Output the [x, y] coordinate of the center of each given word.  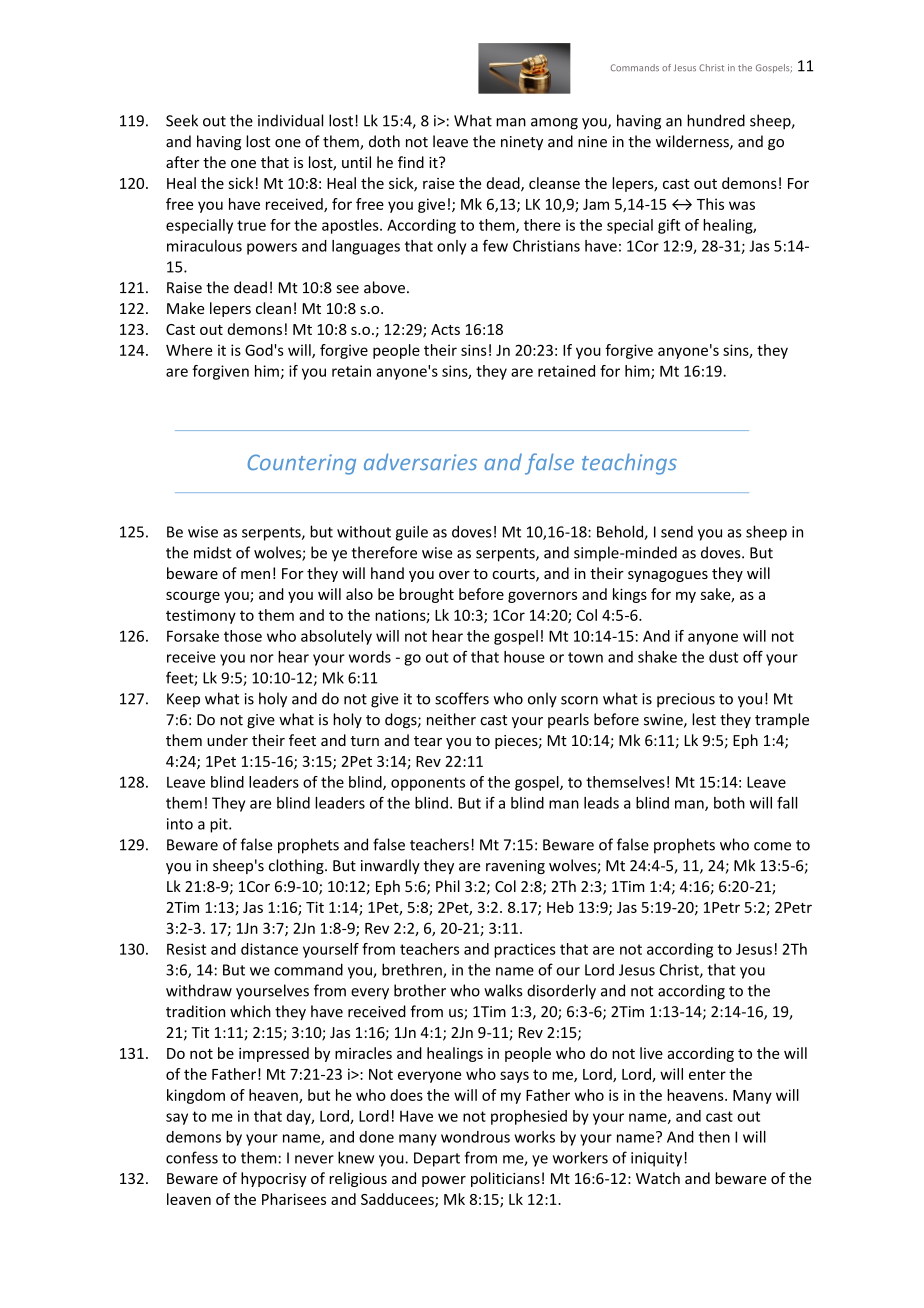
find [411, 162]
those [243, 636]
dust [723, 657]
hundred [716, 120]
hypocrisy [274, 1179]
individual [290, 120]
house [524, 657]
